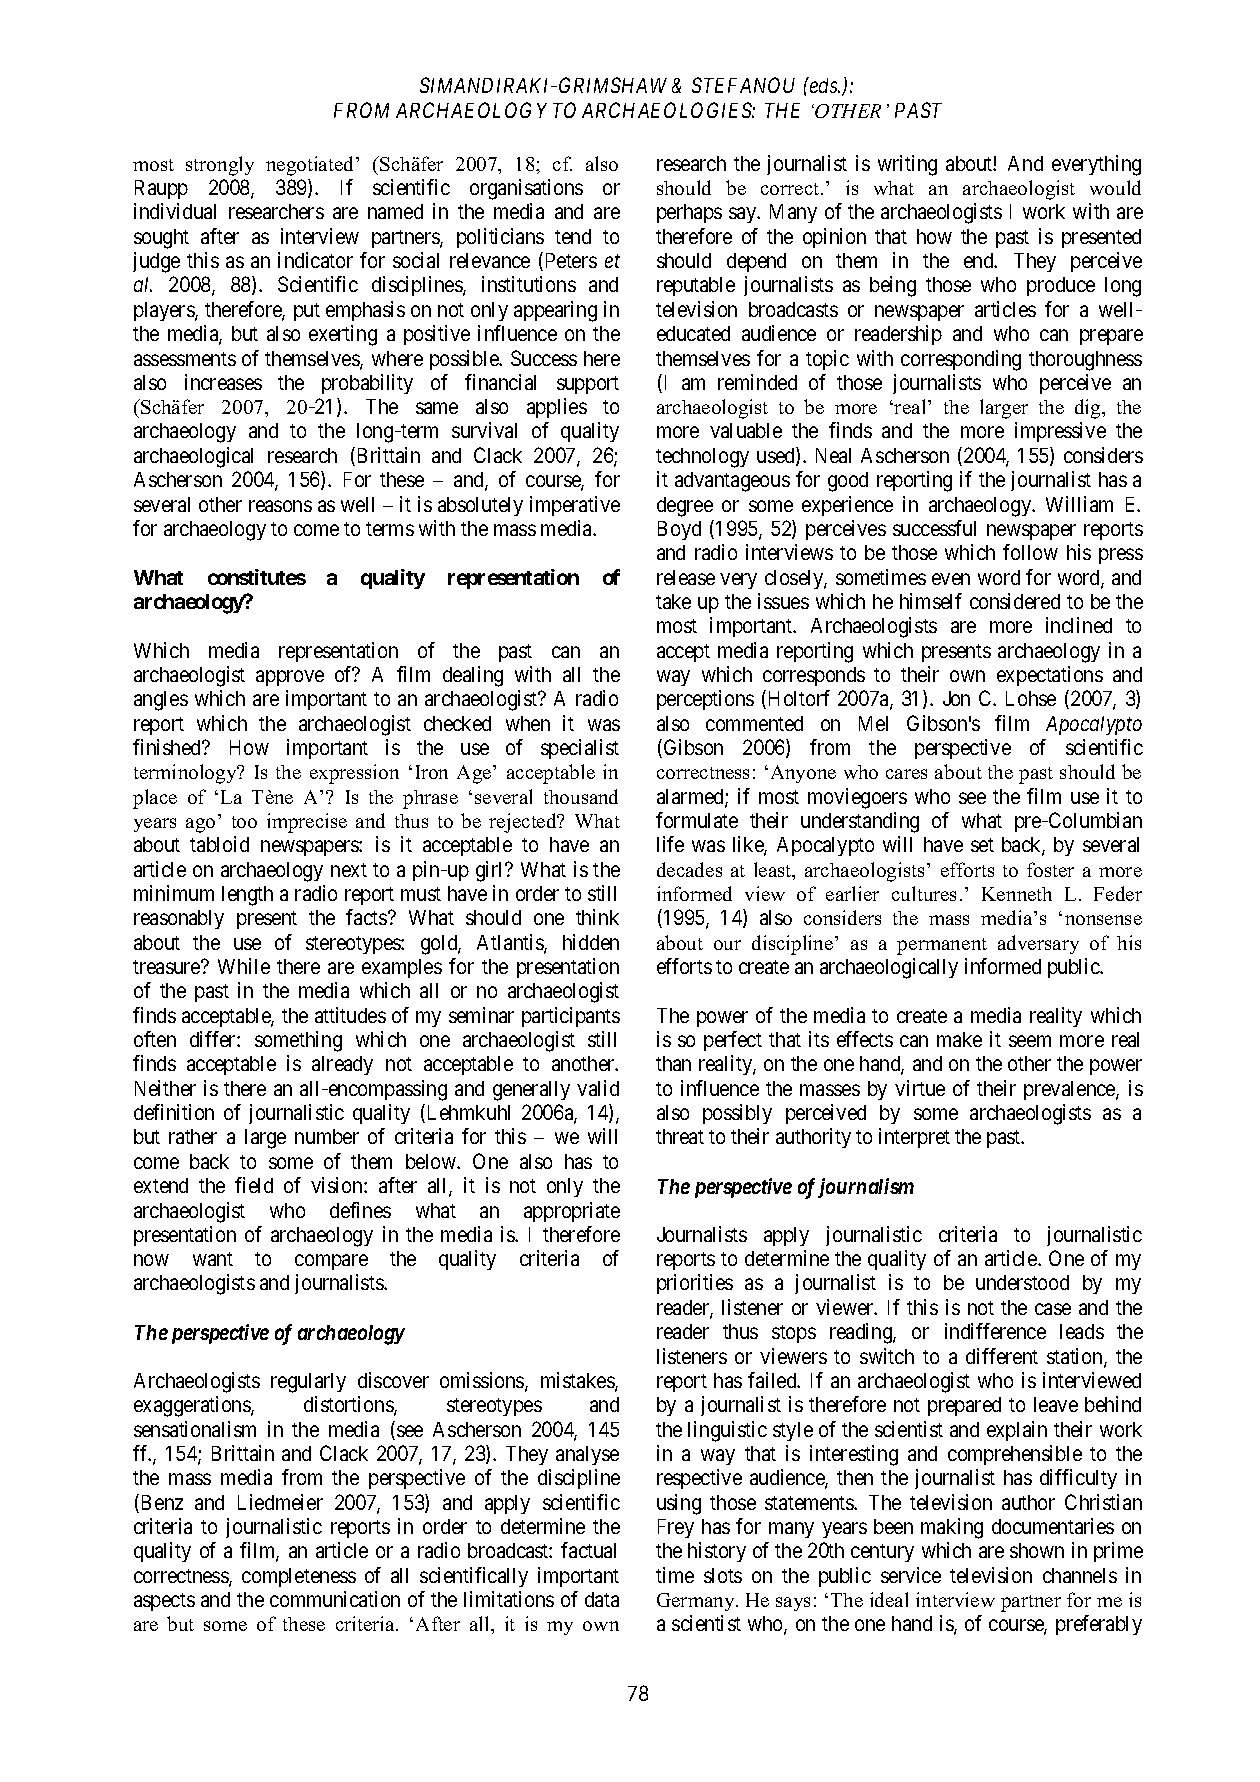 Image resolution: width=1260 pixels, height=1782 pixels. What do you see at coordinates (685, 507) in the screenshot?
I see `degree` at bounding box center [685, 507].
